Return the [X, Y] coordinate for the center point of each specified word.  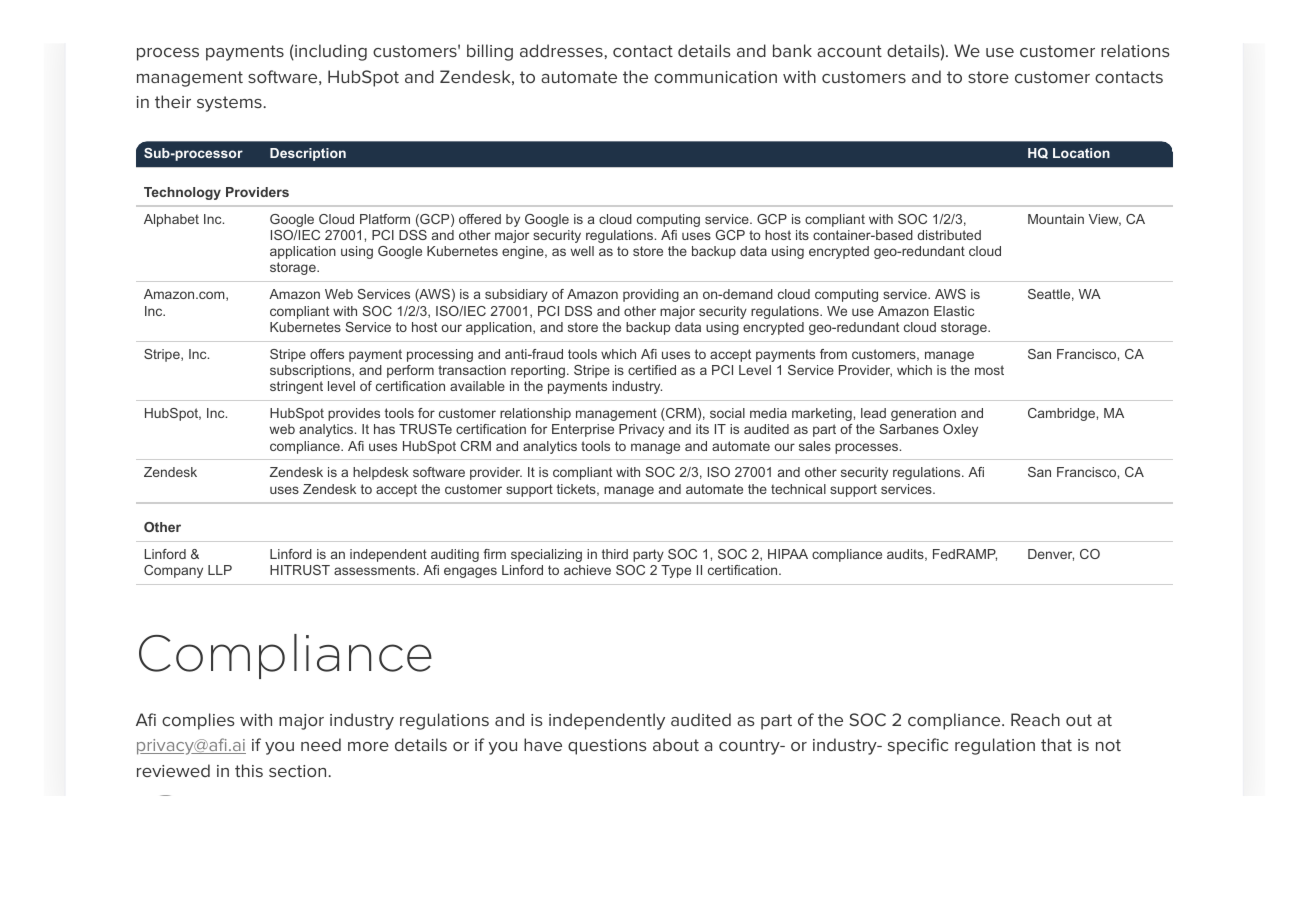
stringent [296, 387]
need [321, 744]
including [330, 52]
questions [607, 747]
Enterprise [583, 430]
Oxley [960, 430]
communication [715, 77]
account [849, 51]
